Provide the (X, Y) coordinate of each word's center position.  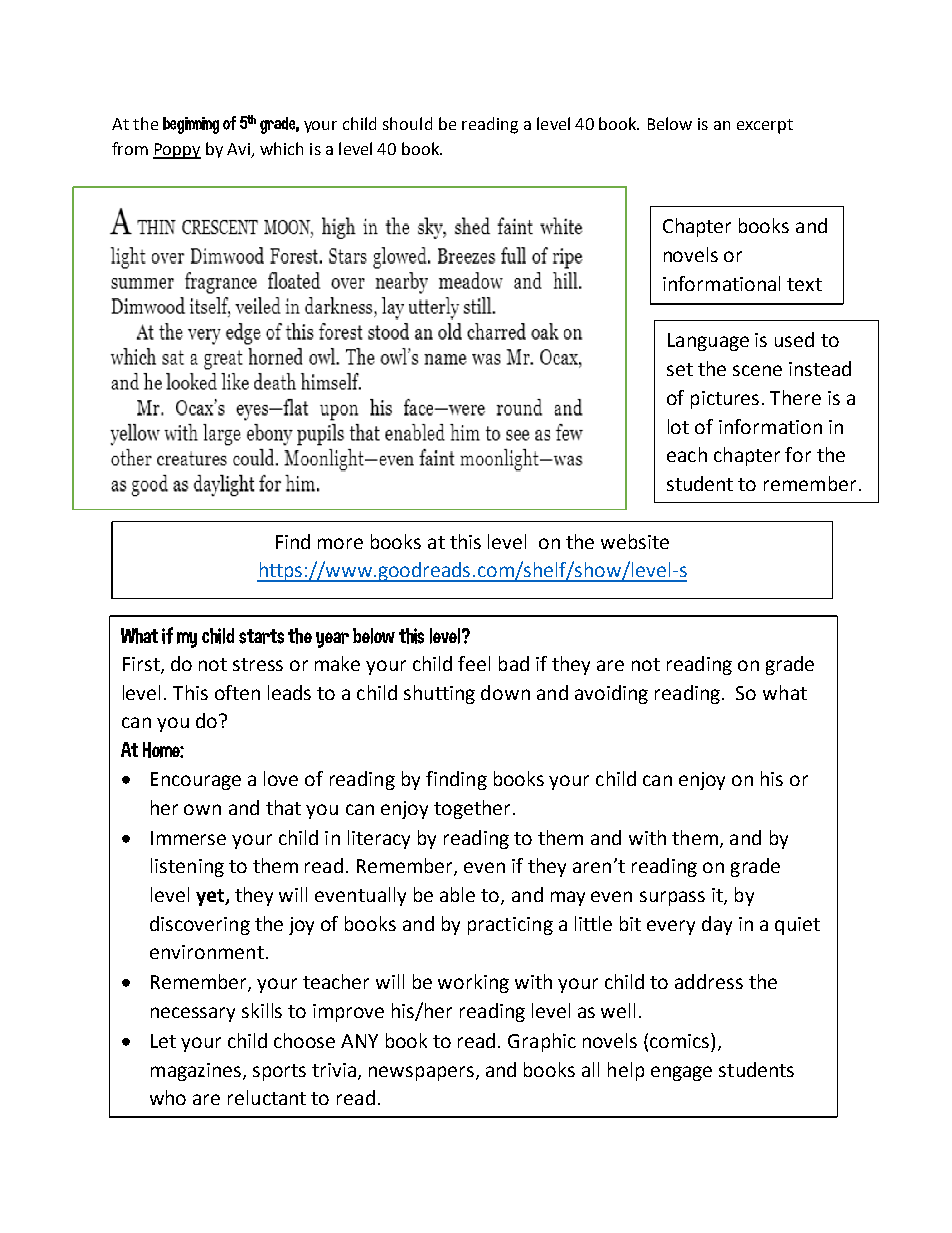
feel (474, 663)
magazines (197, 1072)
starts (261, 636)
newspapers (421, 1073)
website (635, 541)
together (474, 809)
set (680, 369)
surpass (672, 898)
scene (757, 370)
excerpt (765, 126)
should (407, 123)
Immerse (188, 838)
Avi (238, 149)
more (340, 543)
